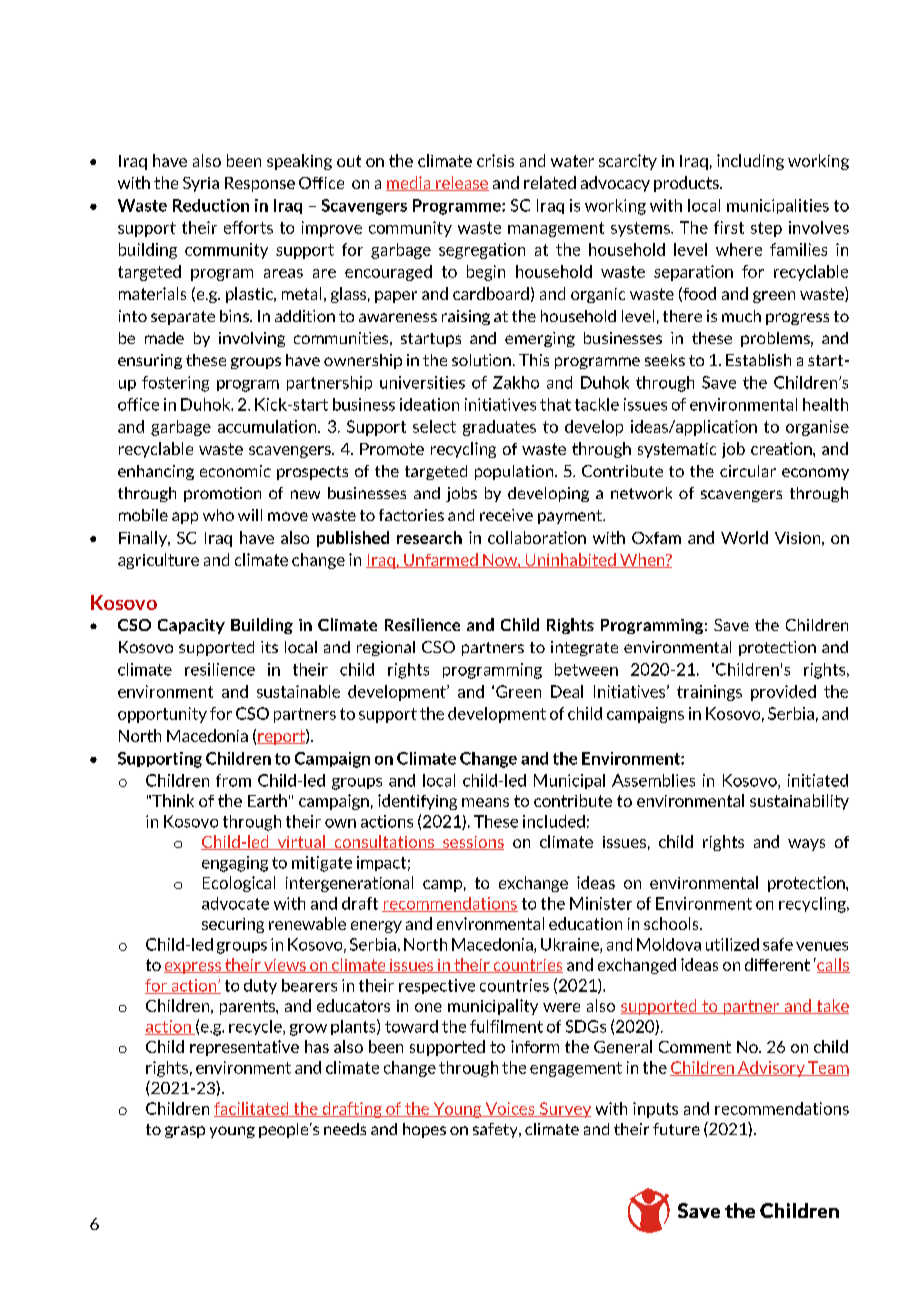  I want to click on who, so click(218, 515).
